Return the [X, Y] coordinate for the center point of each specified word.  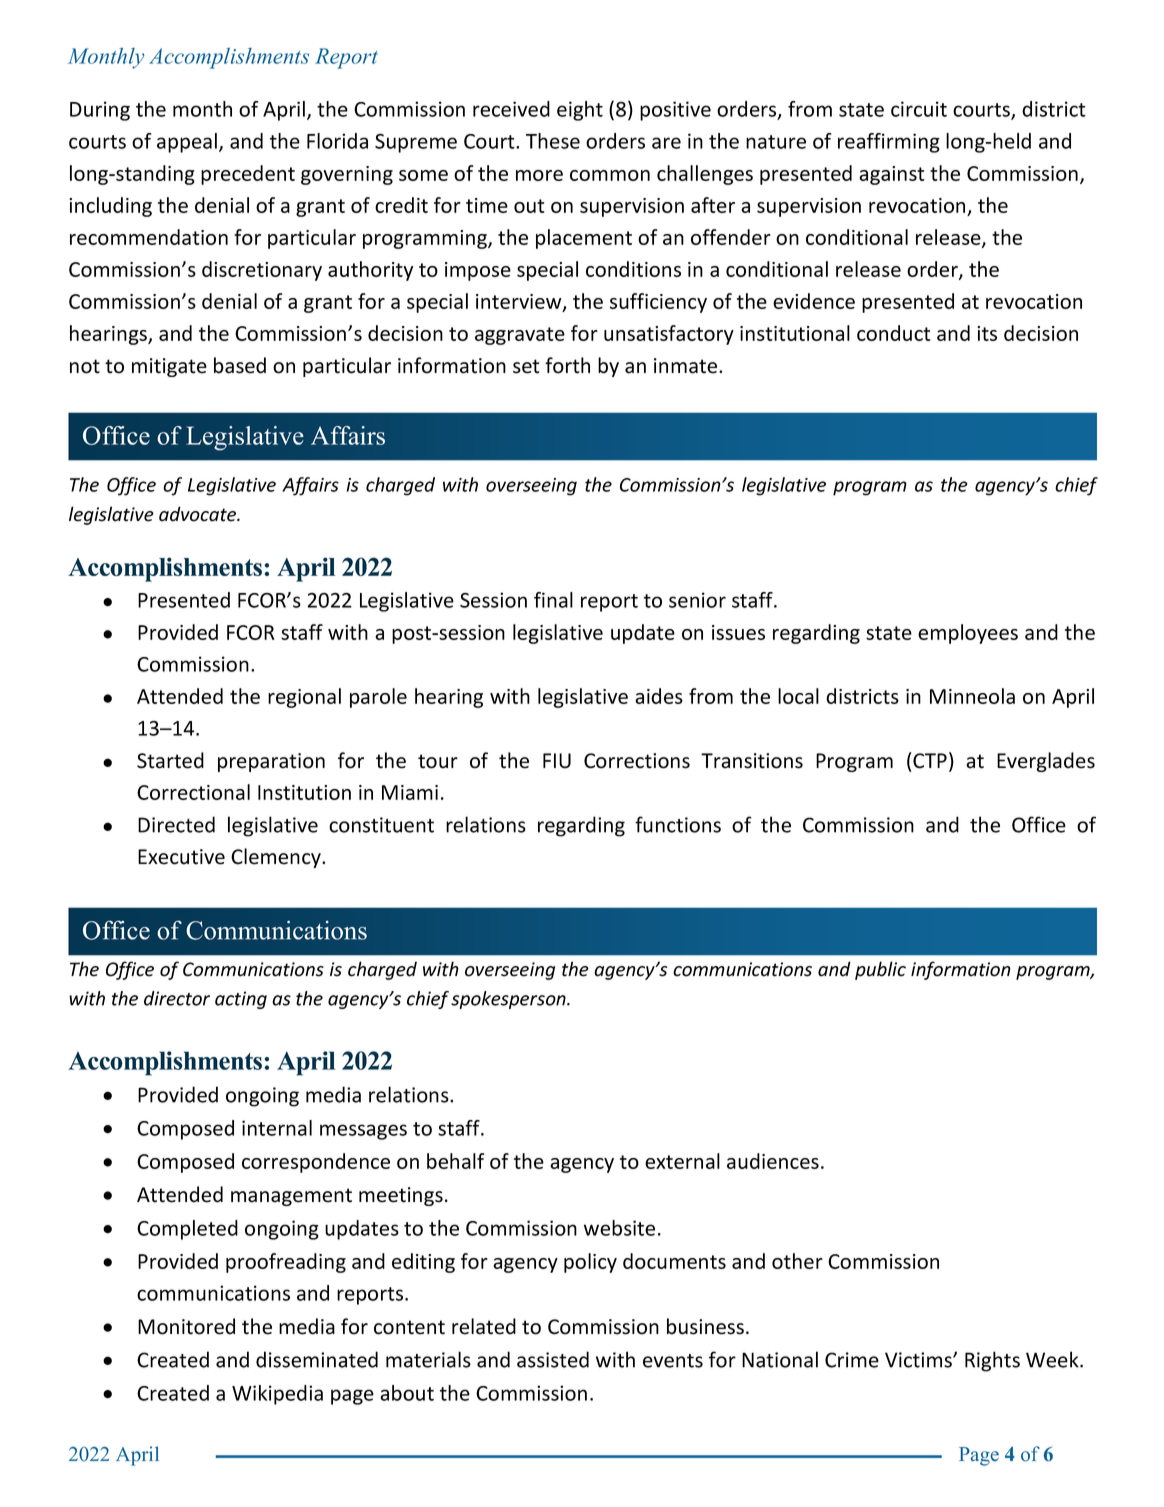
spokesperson [509, 1000]
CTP [930, 761]
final [553, 600]
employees [968, 634]
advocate [199, 514]
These [553, 141]
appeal [187, 143]
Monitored [186, 1326]
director [177, 998]
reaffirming [889, 143]
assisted [553, 1359]
